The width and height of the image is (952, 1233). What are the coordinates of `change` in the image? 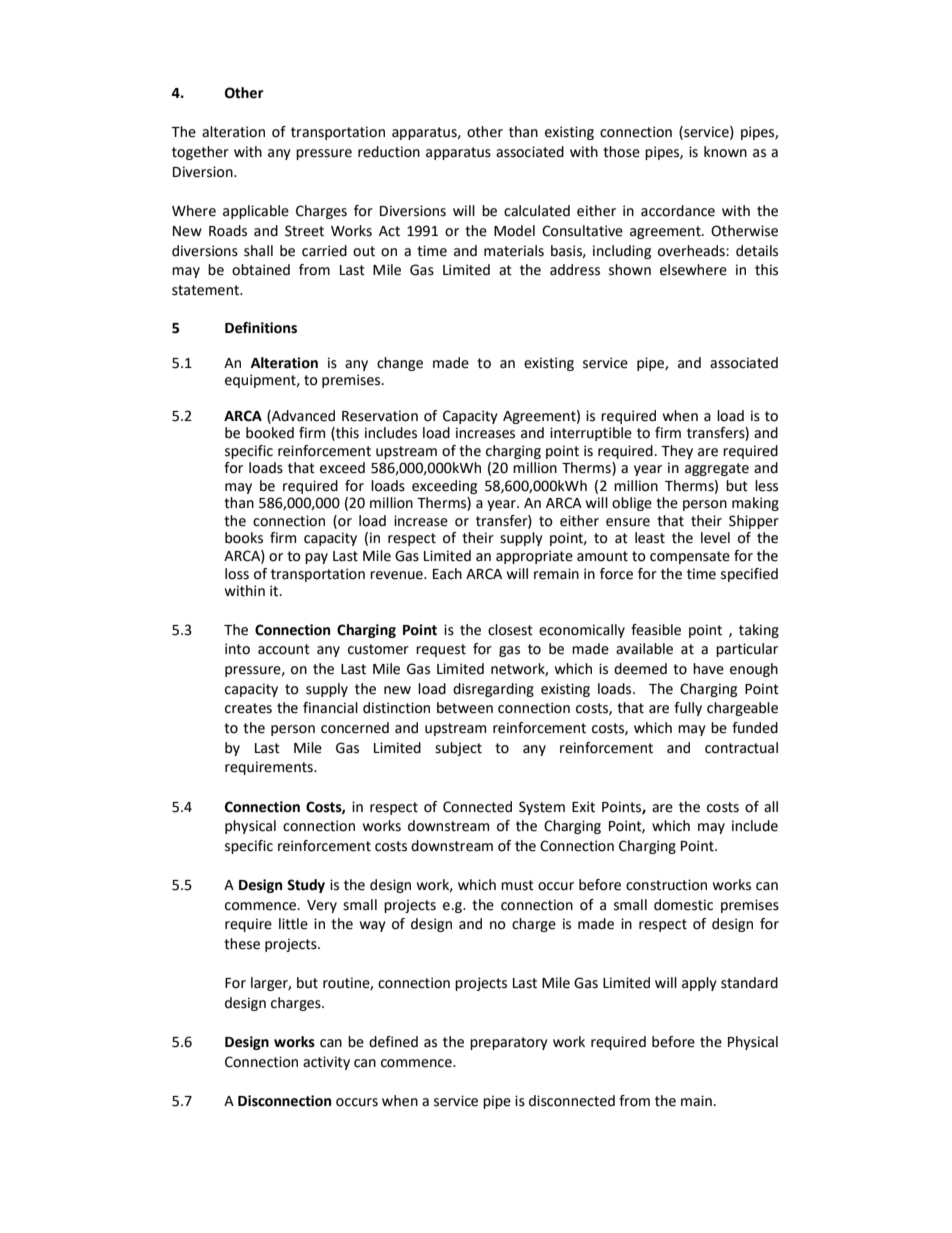 It's located at (400, 364).
